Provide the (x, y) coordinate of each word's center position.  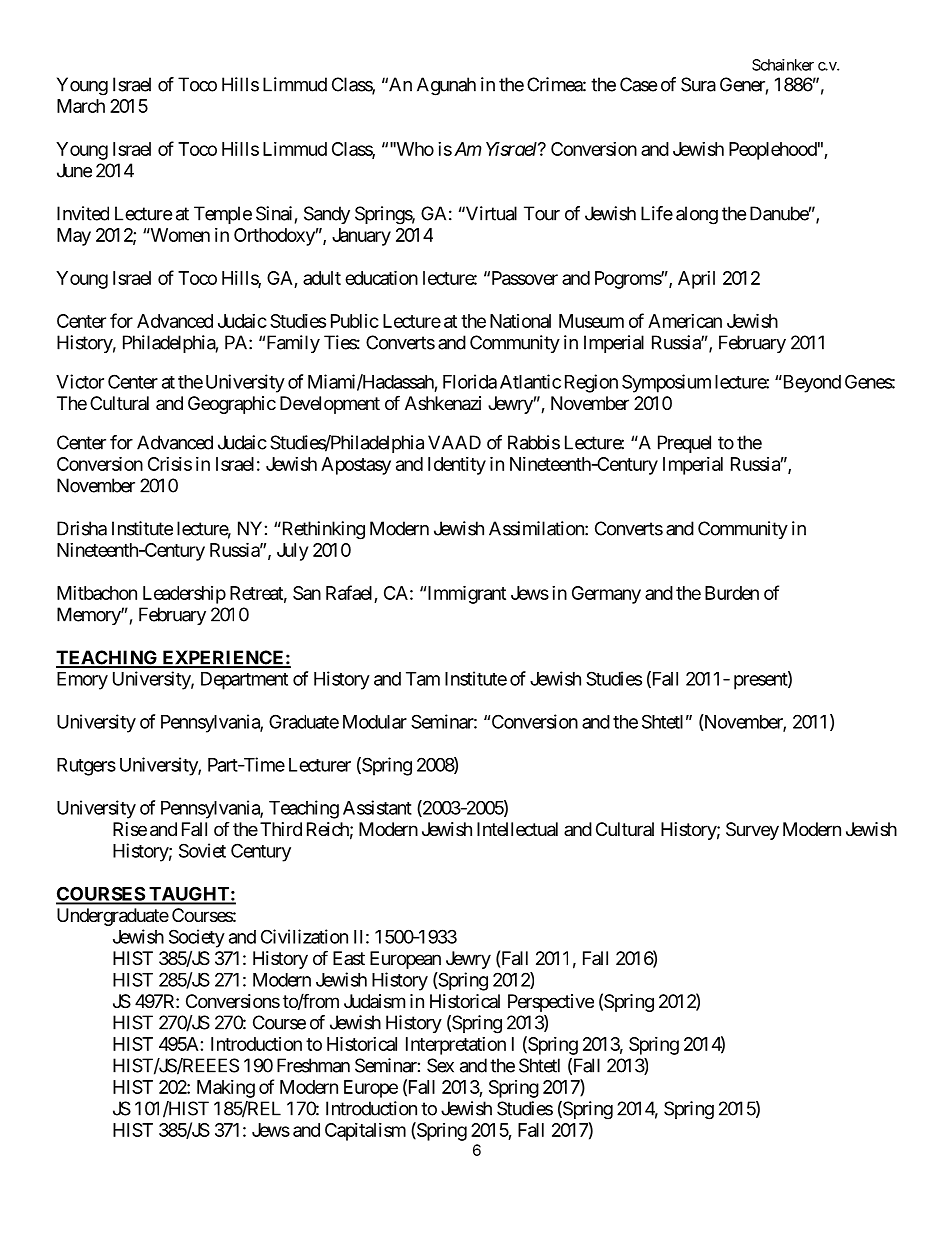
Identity (457, 466)
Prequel (684, 444)
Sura (698, 84)
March (81, 106)
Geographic (232, 405)
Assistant (377, 807)
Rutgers (86, 767)
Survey (752, 831)
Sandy (327, 215)
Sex (440, 1065)
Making (226, 1089)
